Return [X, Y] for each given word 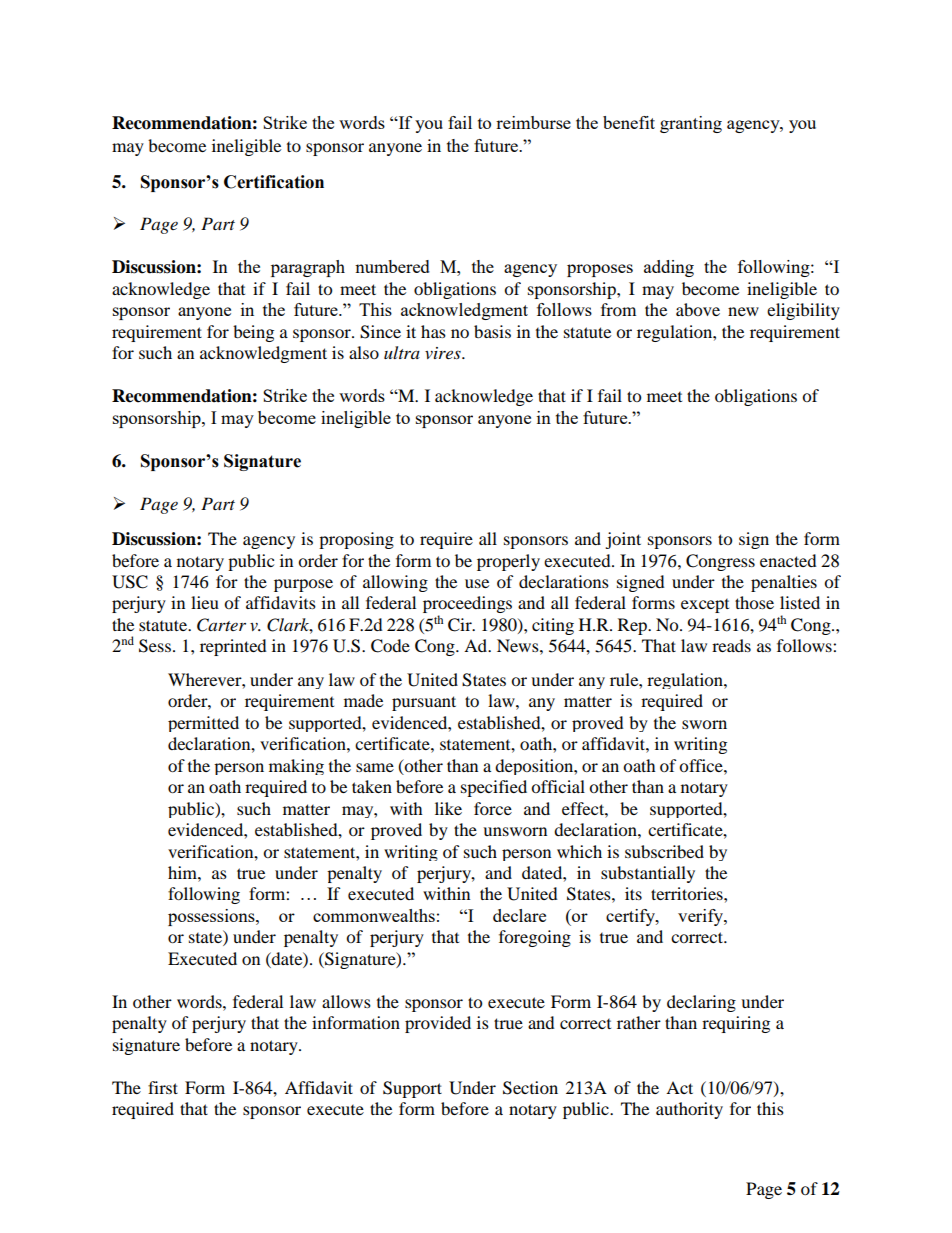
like [448, 808]
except [705, 606]
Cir [461, 625]
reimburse [533, 122]
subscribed [664, 851]
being [253, 333]
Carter [221, 625]
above [698, 309]
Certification [274, 182]
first [163, 1087]
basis [492, 331]
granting [691, 124]
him [183, 872]
